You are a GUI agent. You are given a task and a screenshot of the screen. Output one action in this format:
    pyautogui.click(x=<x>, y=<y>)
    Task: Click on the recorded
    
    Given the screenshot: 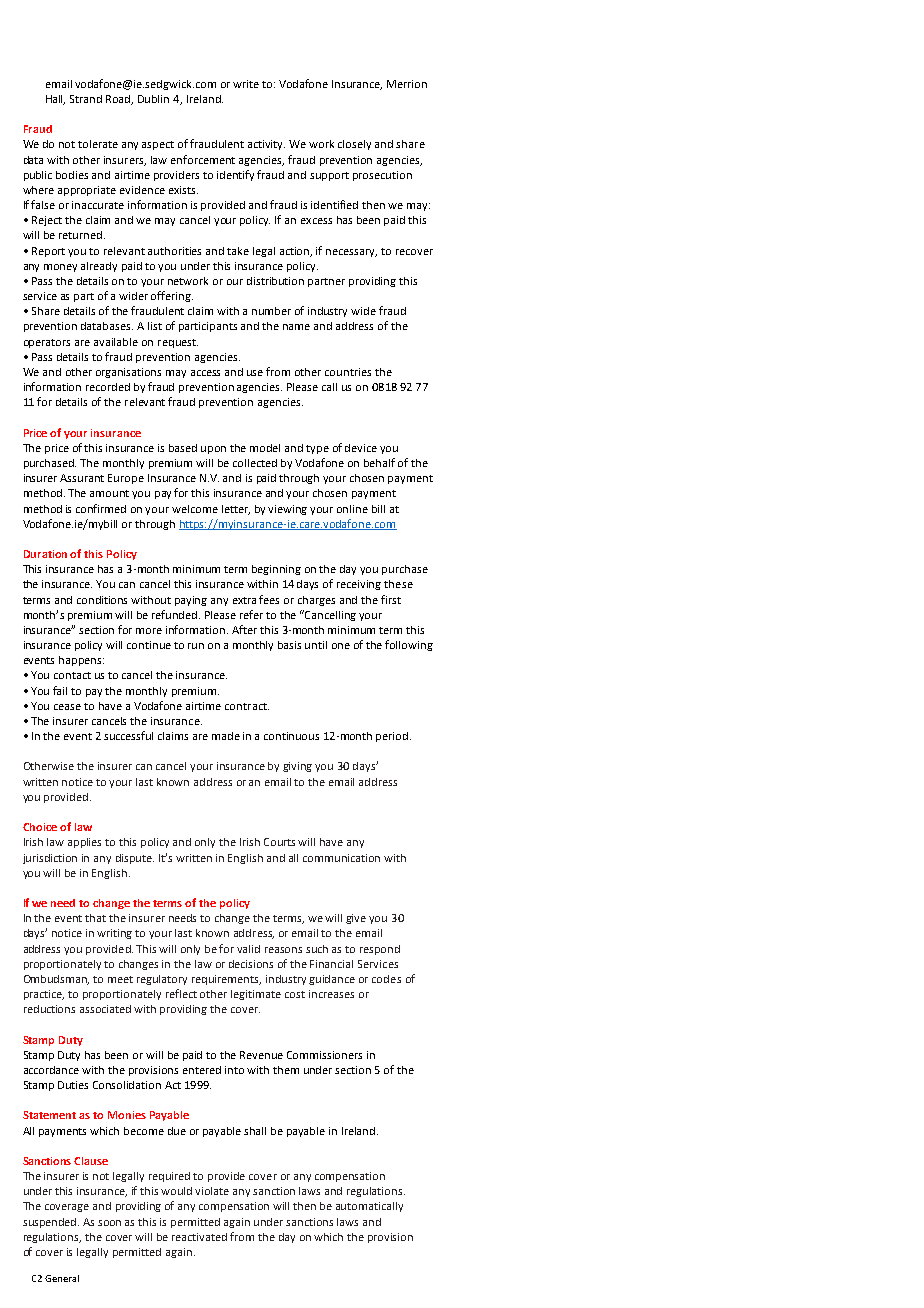 What is the action you would take?
    pyautogui.click(x=108, y=387)
